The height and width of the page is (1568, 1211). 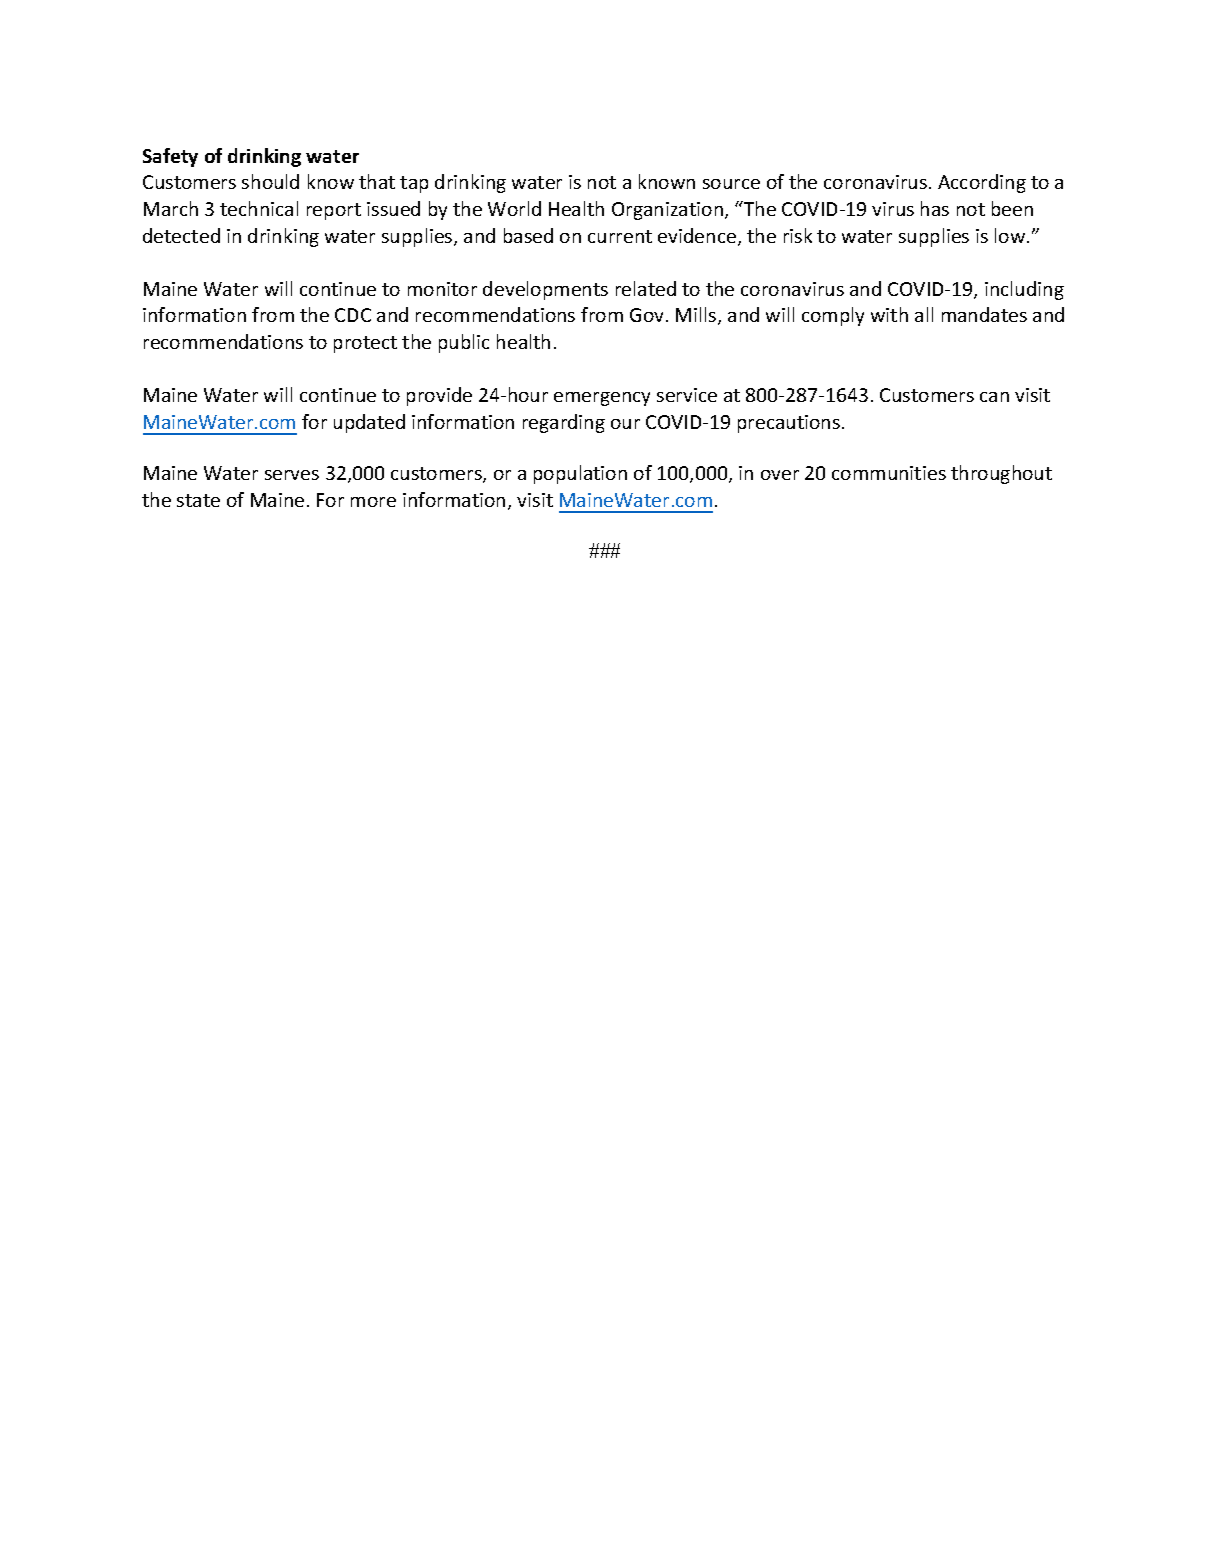 I want to click on including, so click(x=1024, y=290).
